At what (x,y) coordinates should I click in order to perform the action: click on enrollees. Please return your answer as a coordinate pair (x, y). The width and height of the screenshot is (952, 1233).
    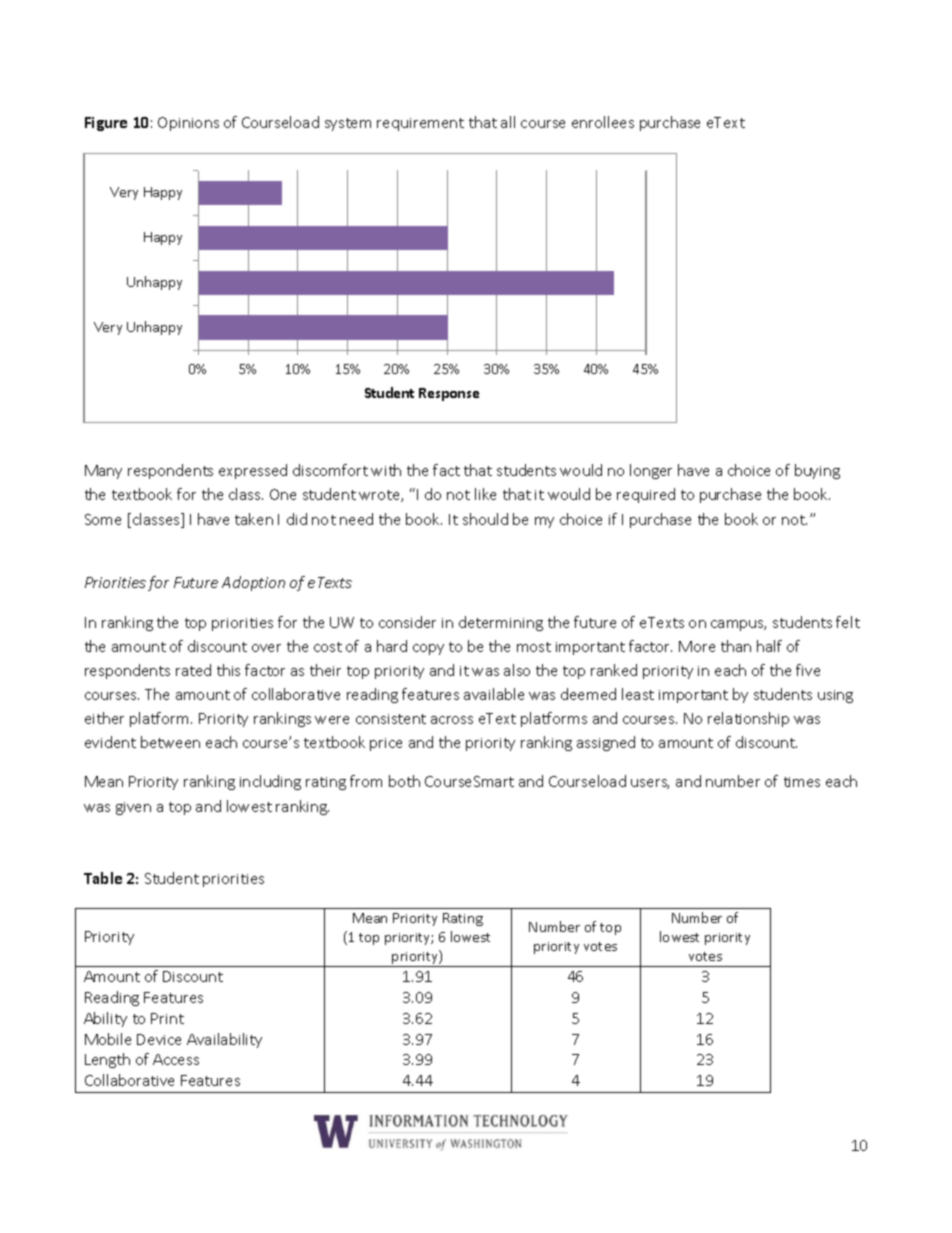
    Looking at the image, I should click on (603, 122).
